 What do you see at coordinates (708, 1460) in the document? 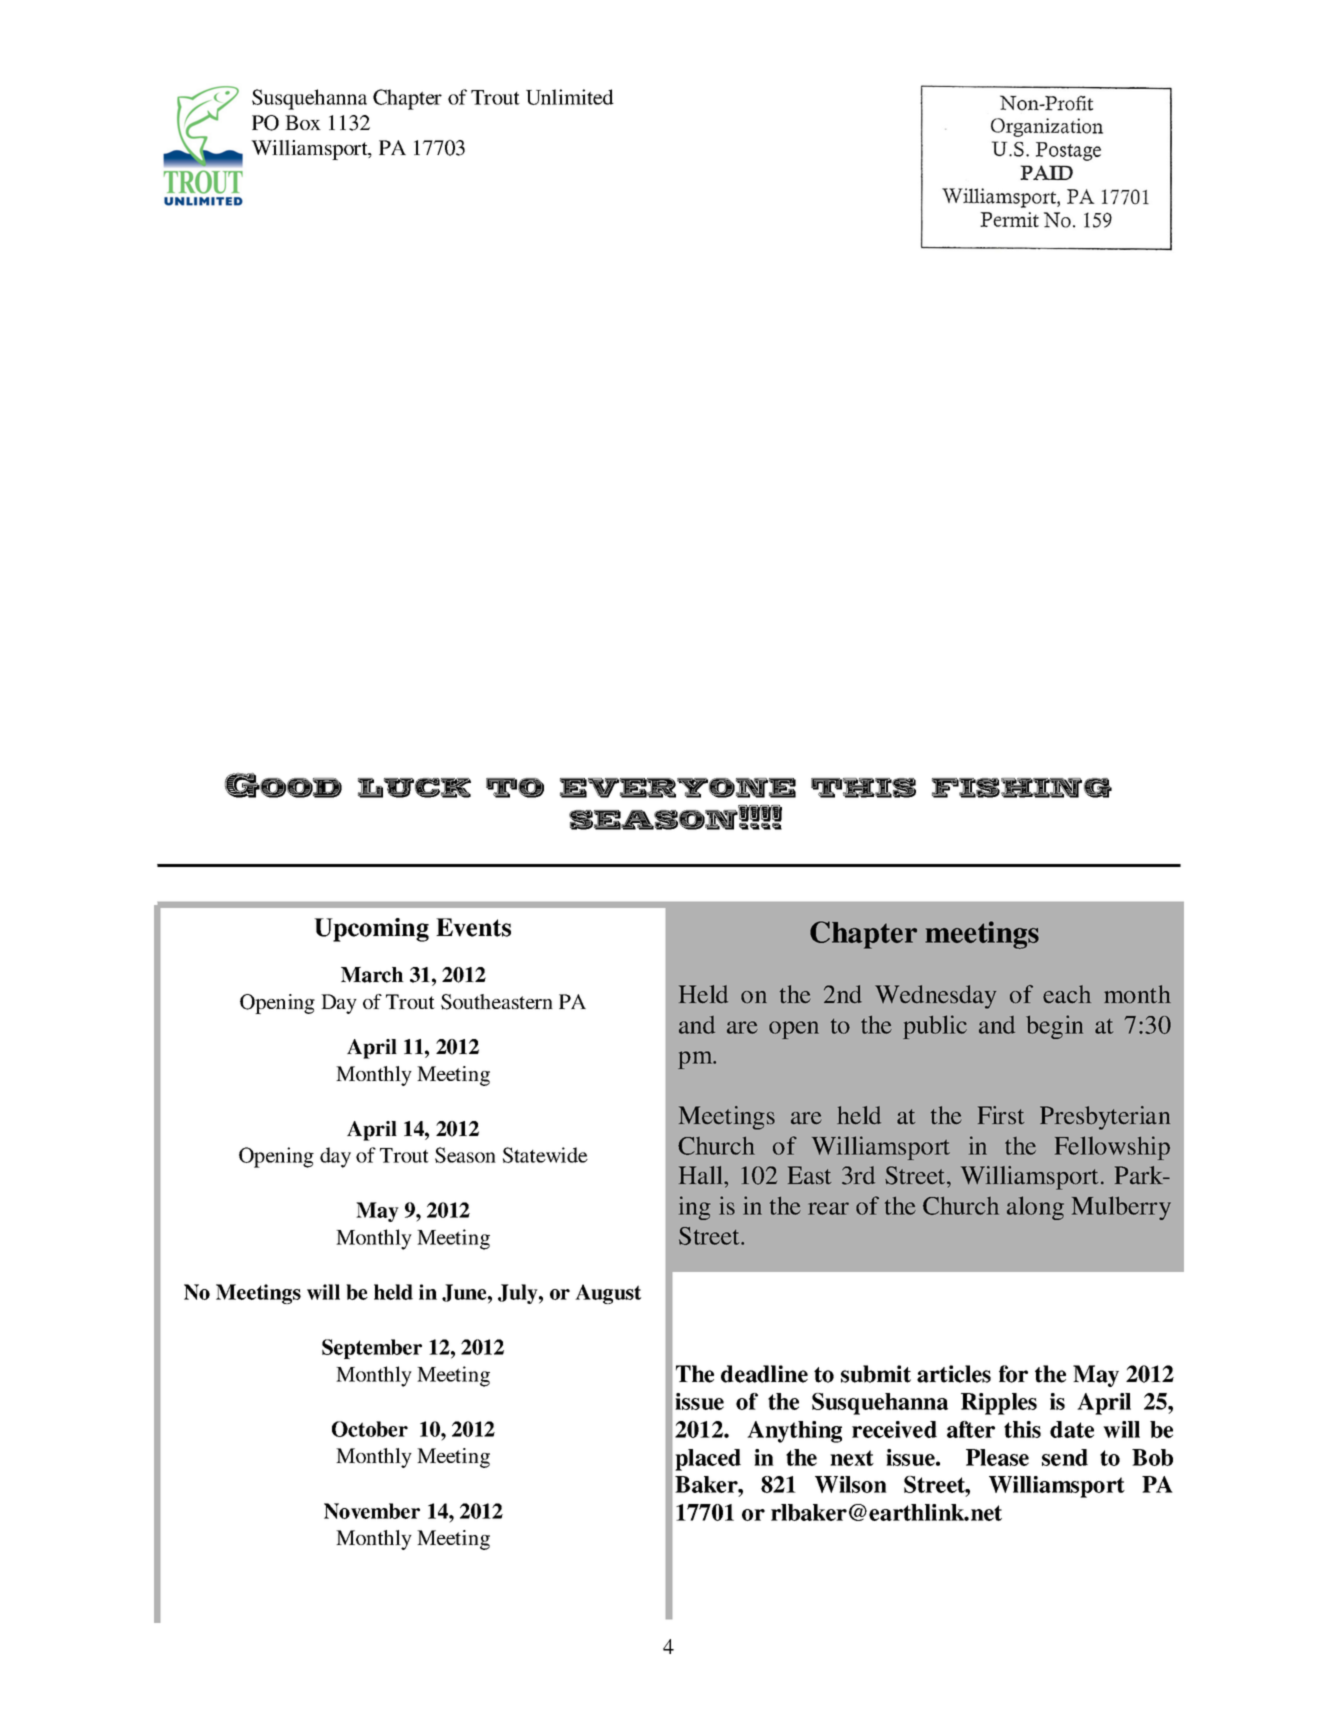
I see `placed` at bounding box center [708, 1460].
